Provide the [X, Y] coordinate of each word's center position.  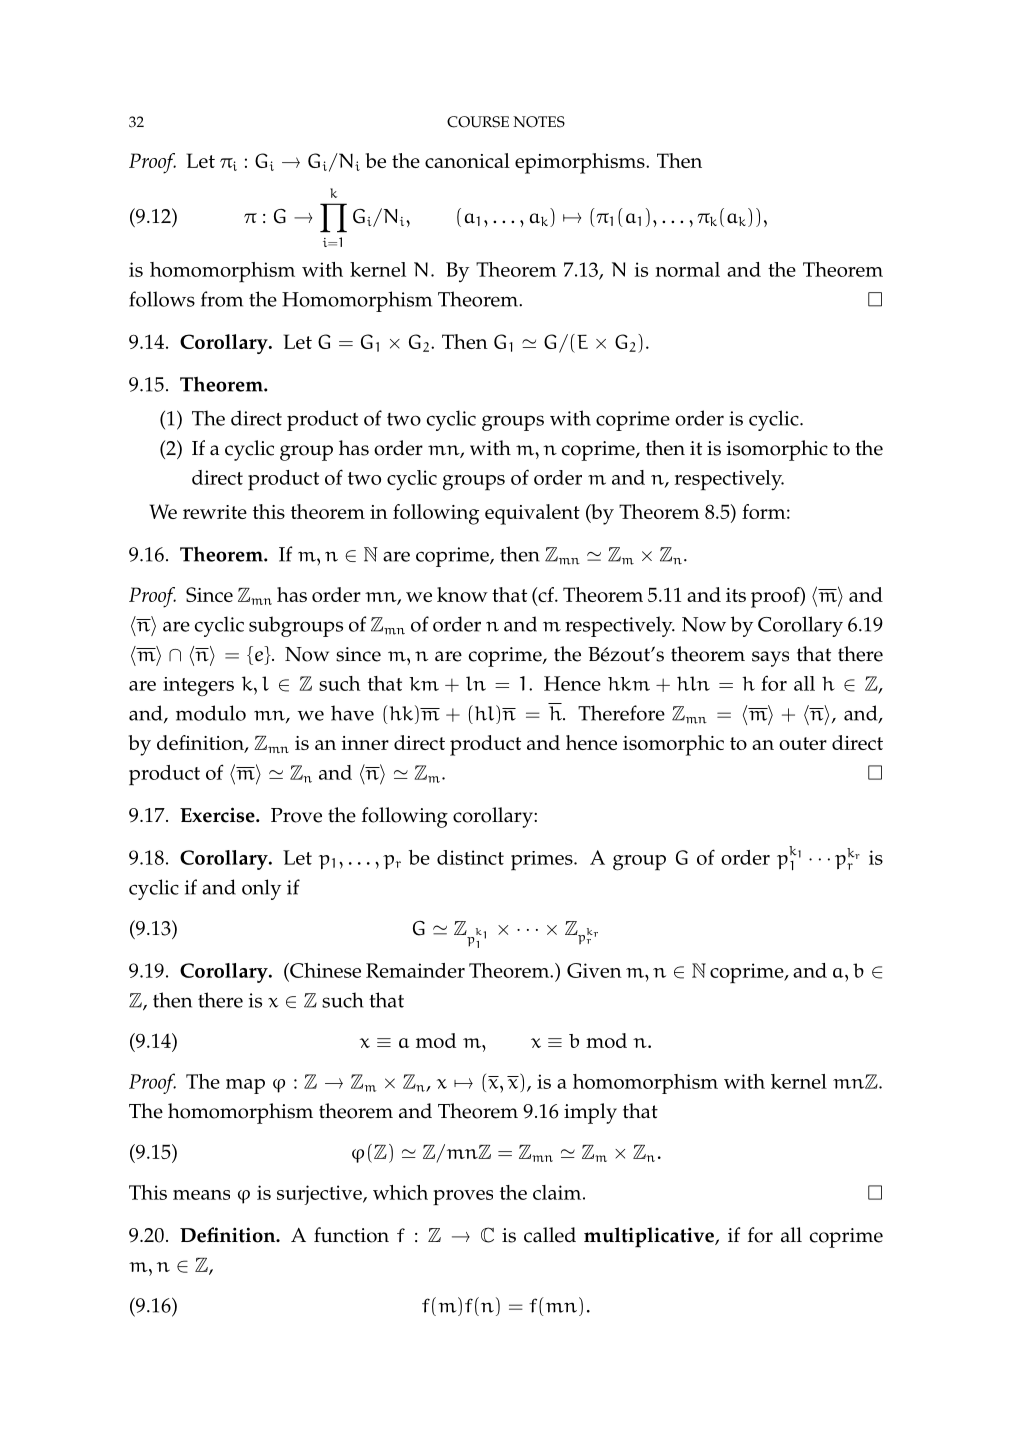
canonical [467, 160]
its [736, 595]
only [261, 889]
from [222, 299]
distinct [470, 857]
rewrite [215, 512]
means [201, 1195]
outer [803, 743]
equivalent [532, 514]
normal [687, 269]
